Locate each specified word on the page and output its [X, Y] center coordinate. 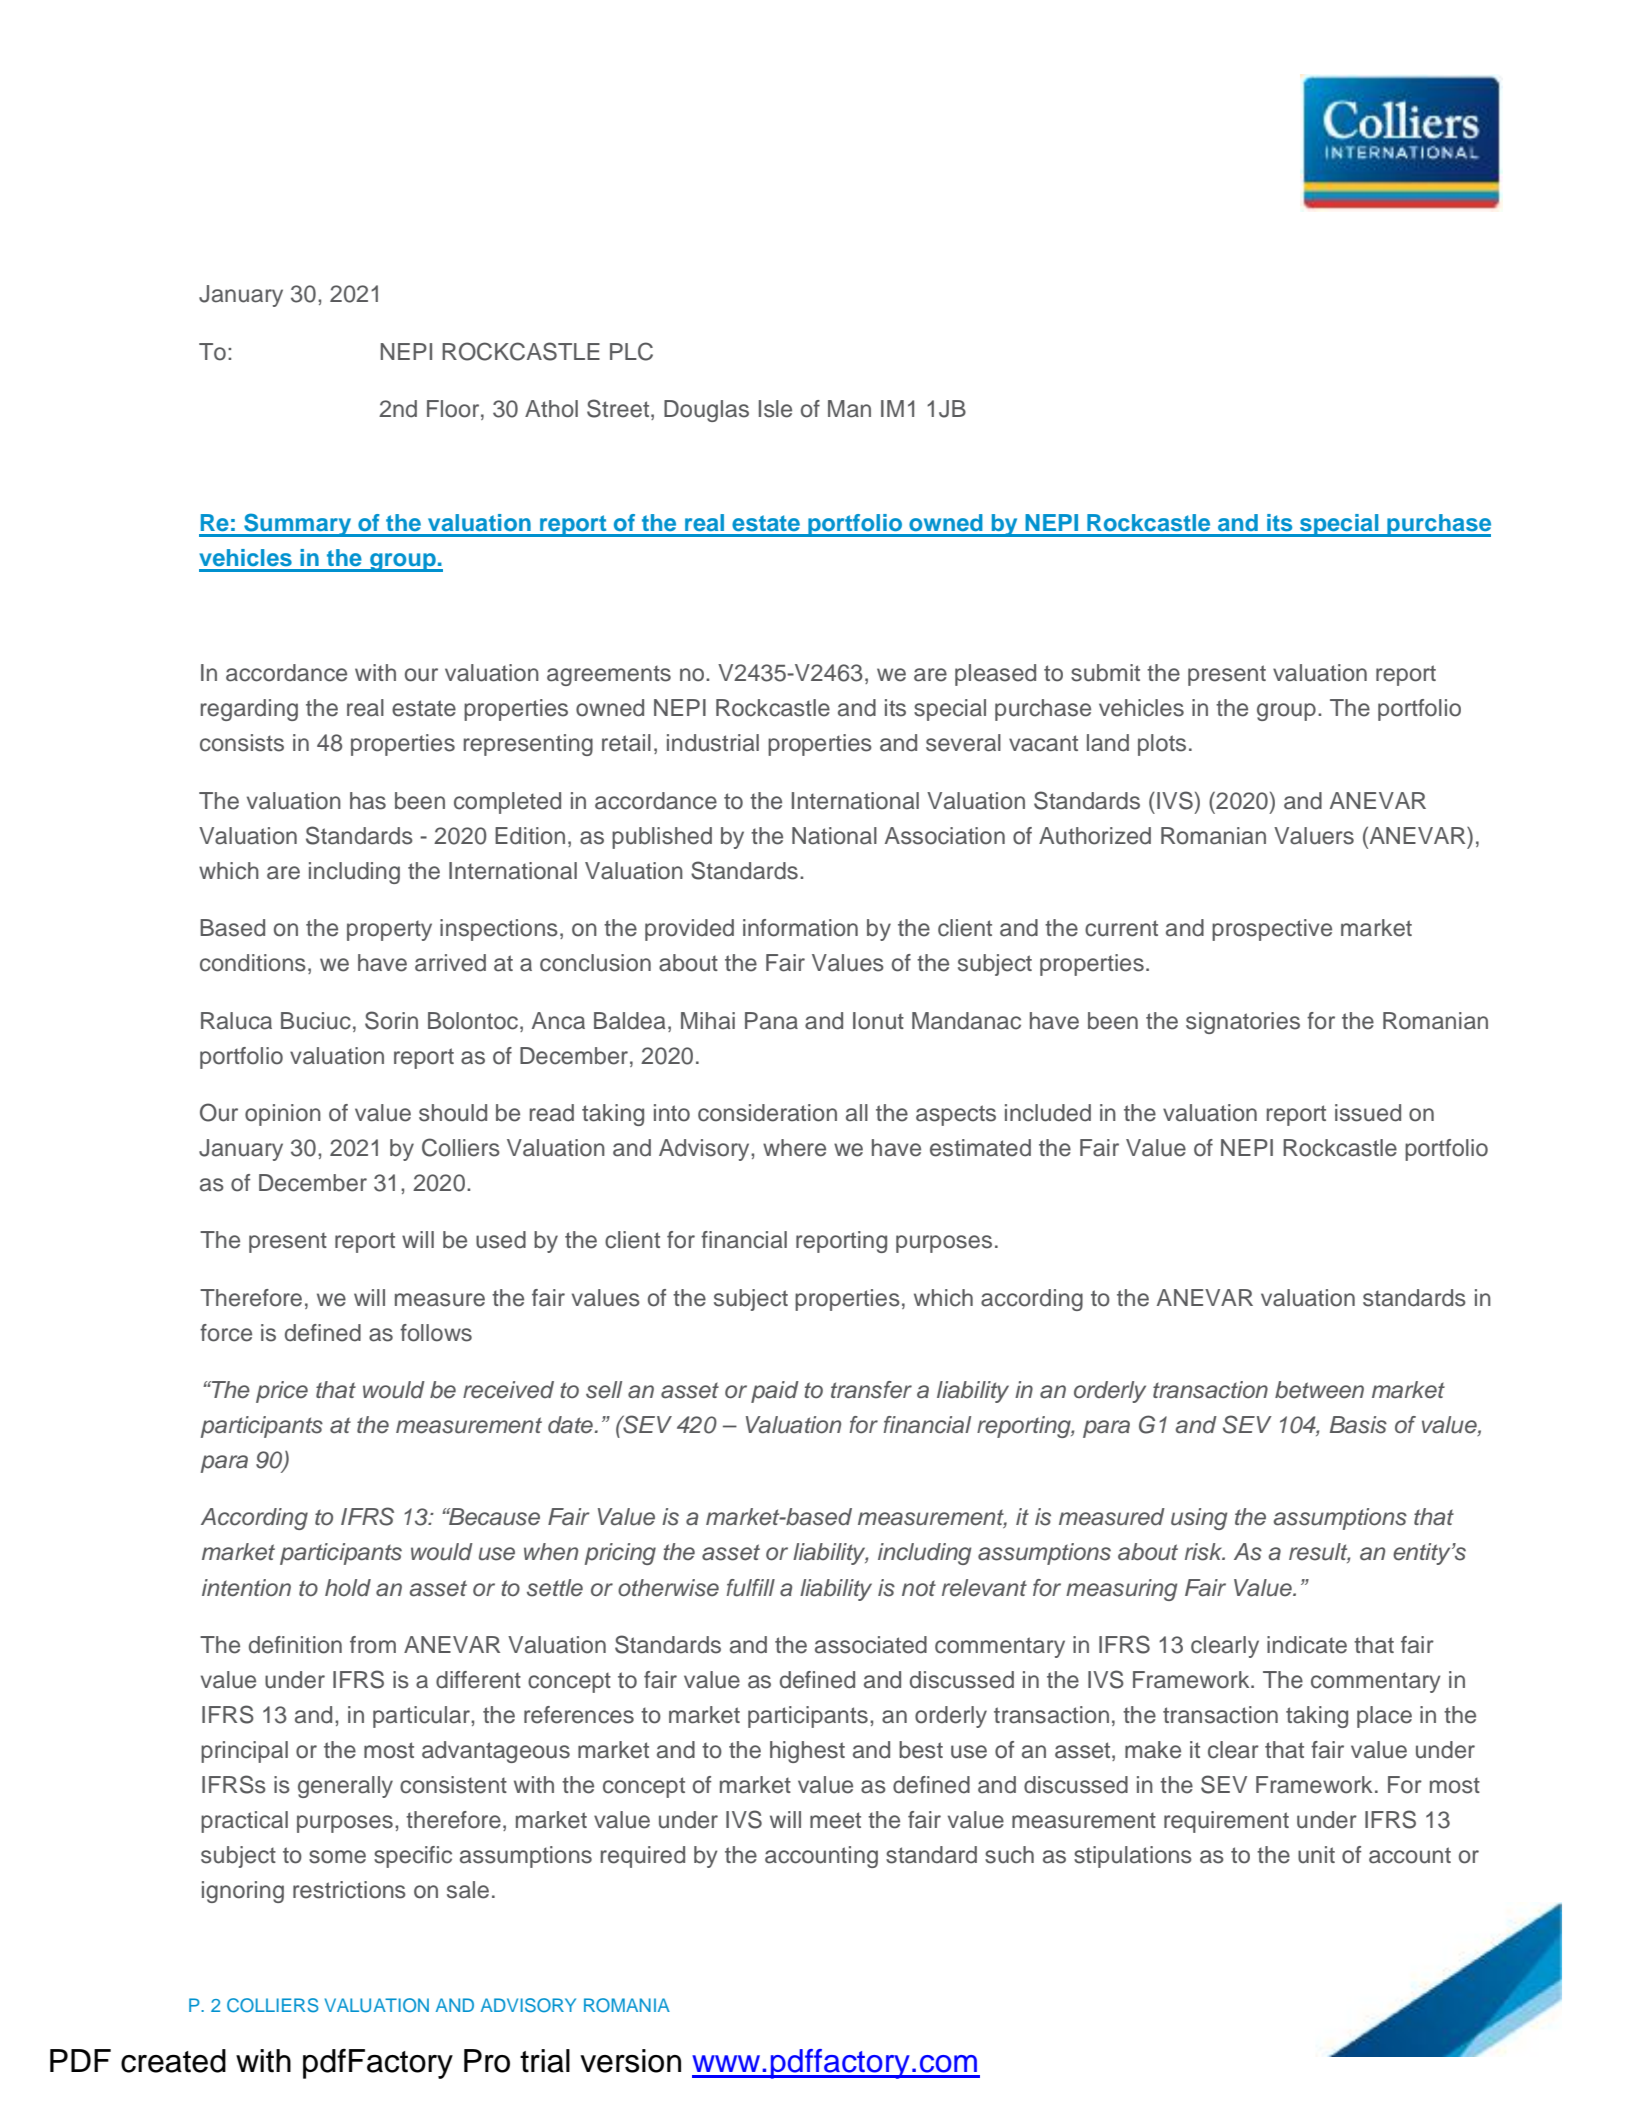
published [662, 838]
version [630, 2061]
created [173, 2061]
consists [242, 743]
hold [348, 1588]
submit [1105, 673]
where [794, 1148]
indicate [1307, 1645]
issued [1368, 1113]
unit [1316, 1855]
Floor [454, 409]
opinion [283, 1115]
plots [1162, 745]
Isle [775, 409]
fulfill [750, 1588]
